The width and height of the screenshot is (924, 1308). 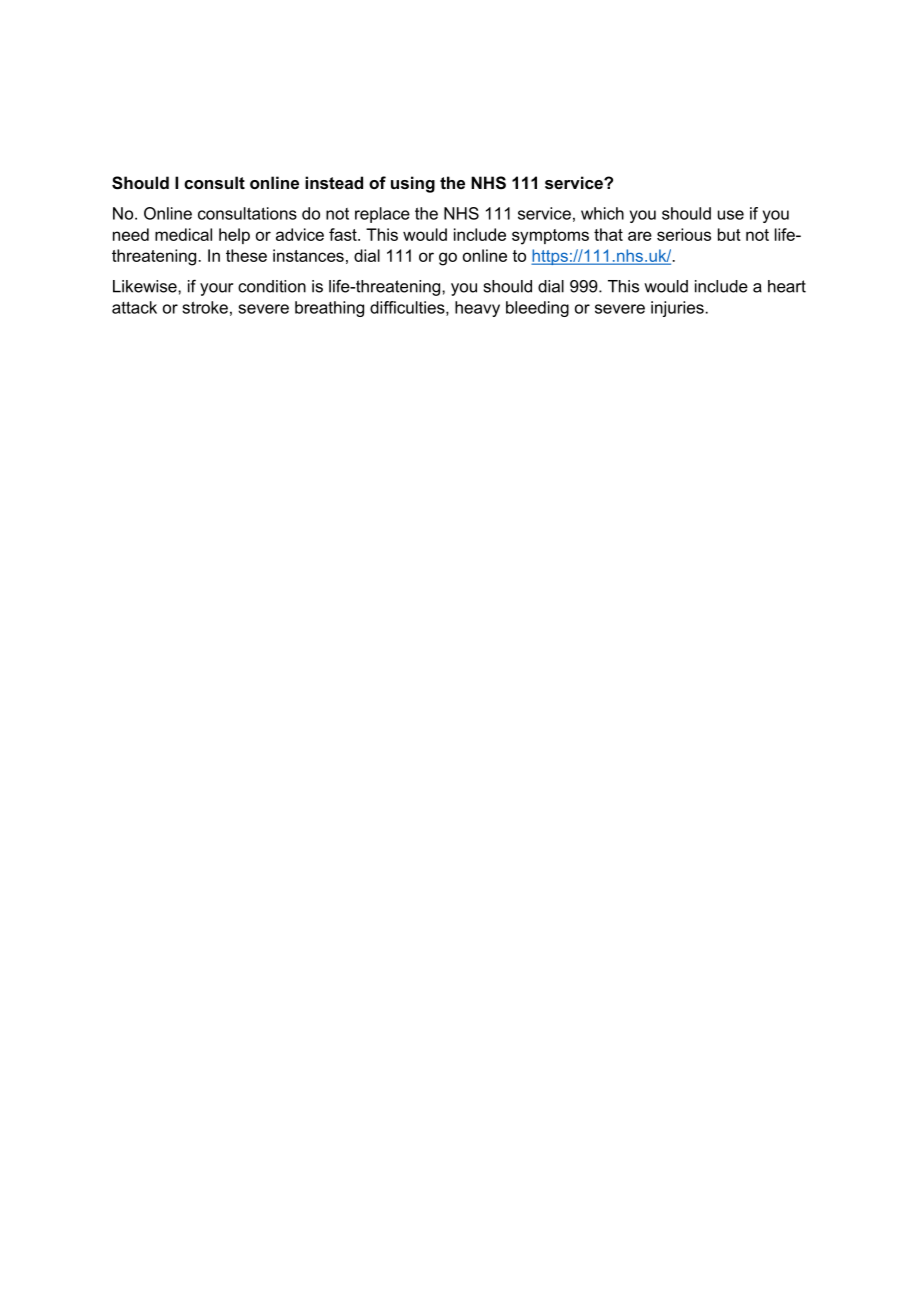 I want to click on help, so click(x=234, y=236).
